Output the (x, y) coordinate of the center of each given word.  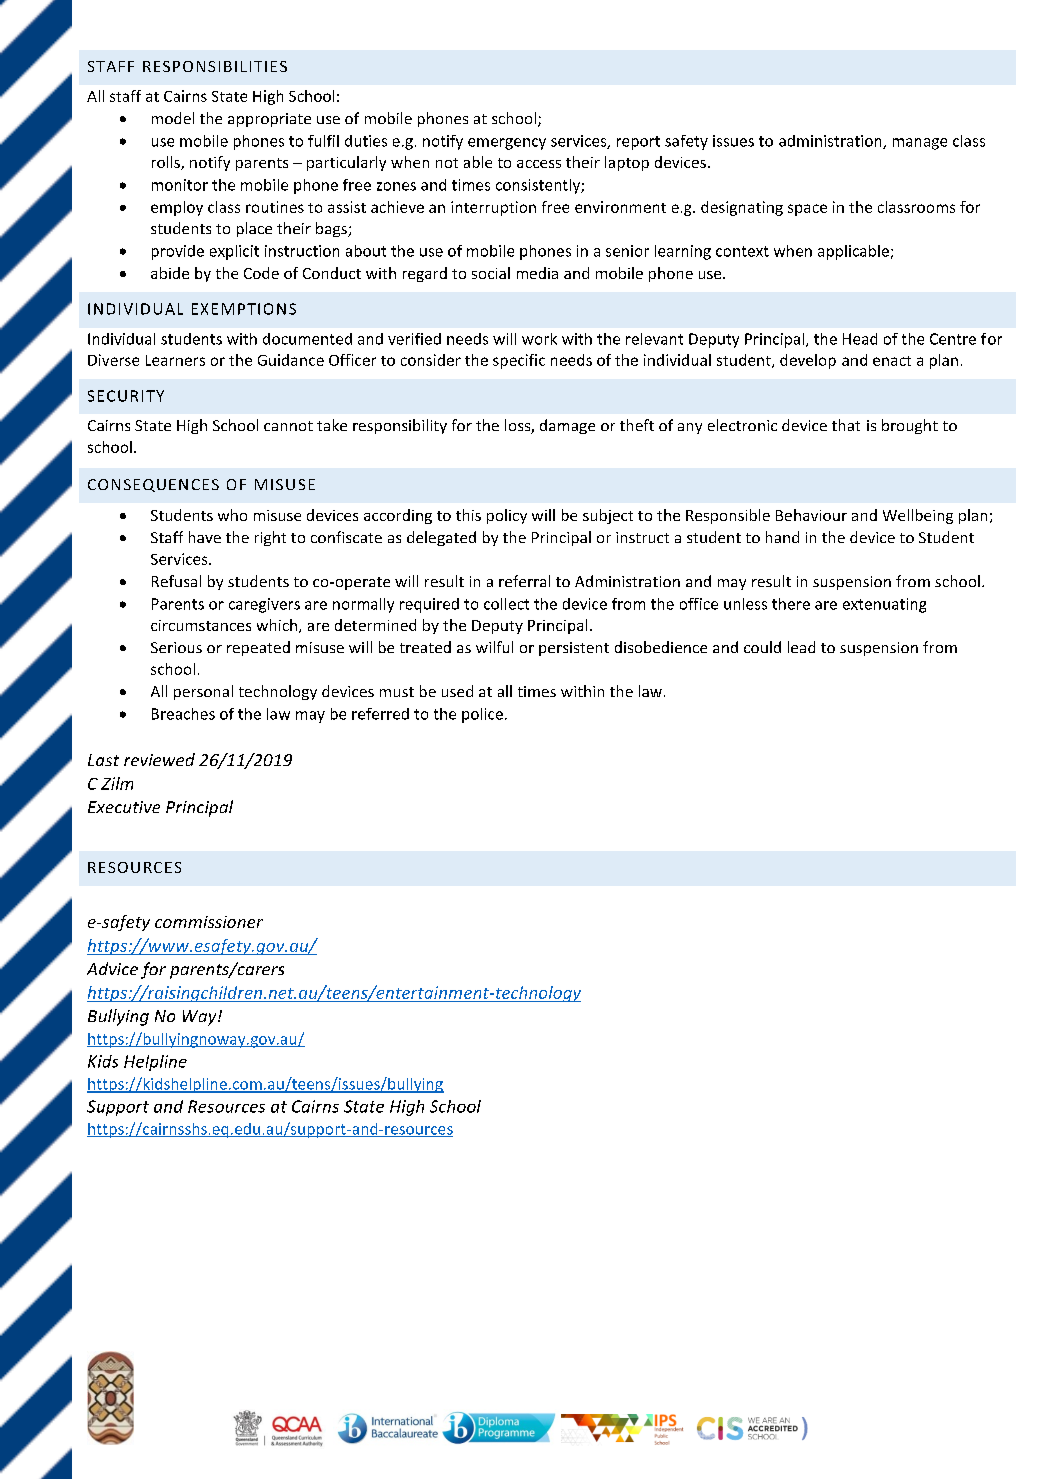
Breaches (183, 714)
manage (920, 144)
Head (860, 339)
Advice (112, 968)
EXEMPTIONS (244, 309)
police (482, 715)
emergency (507, 144)
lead (801, 647)
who (232, 515)
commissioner (209, 922)
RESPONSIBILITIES (215, 66)
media (537, 273)
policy (507, 516)
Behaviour (811, 515)
